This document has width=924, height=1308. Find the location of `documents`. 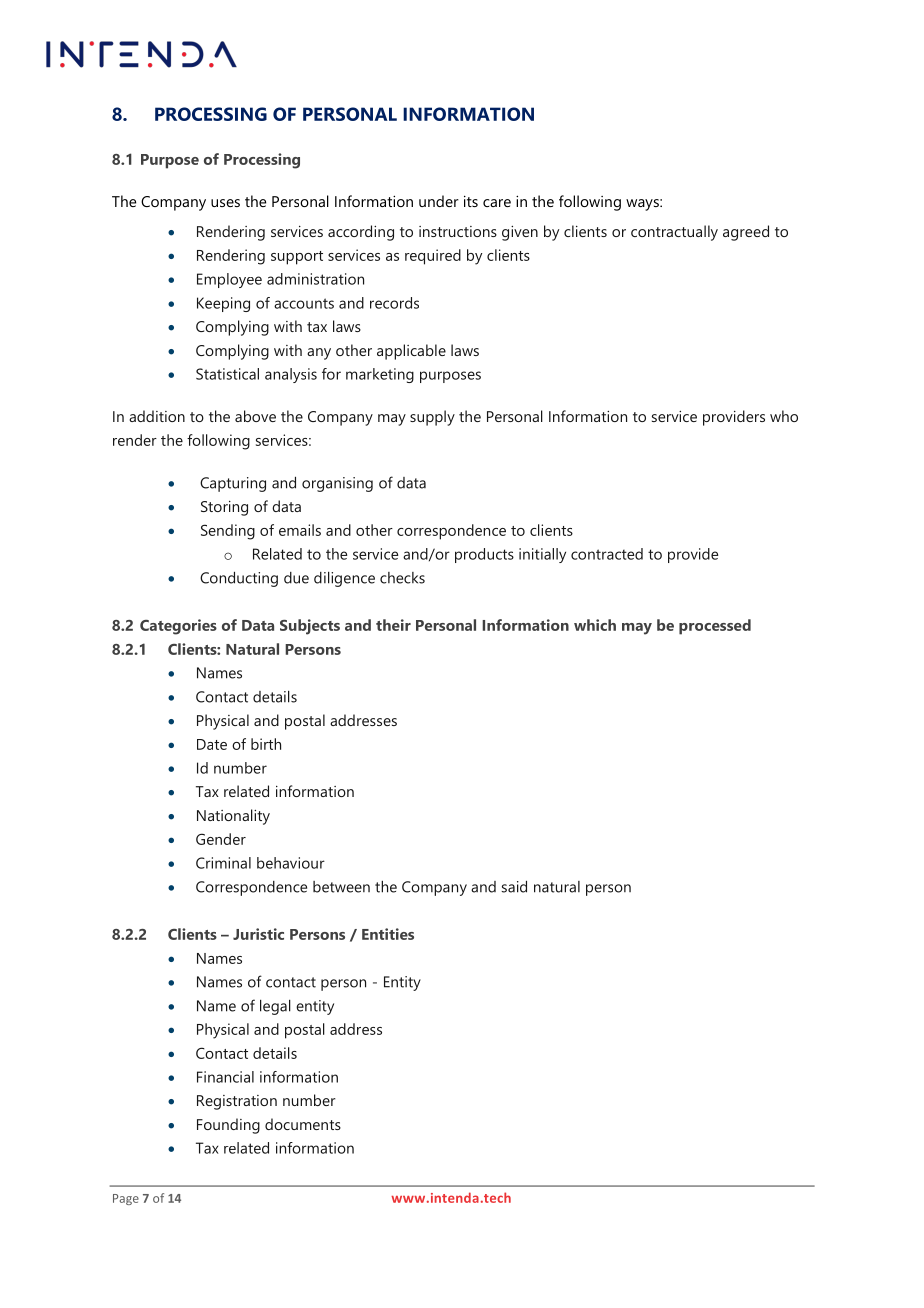

documents is located at coordinates (303, 1124).
